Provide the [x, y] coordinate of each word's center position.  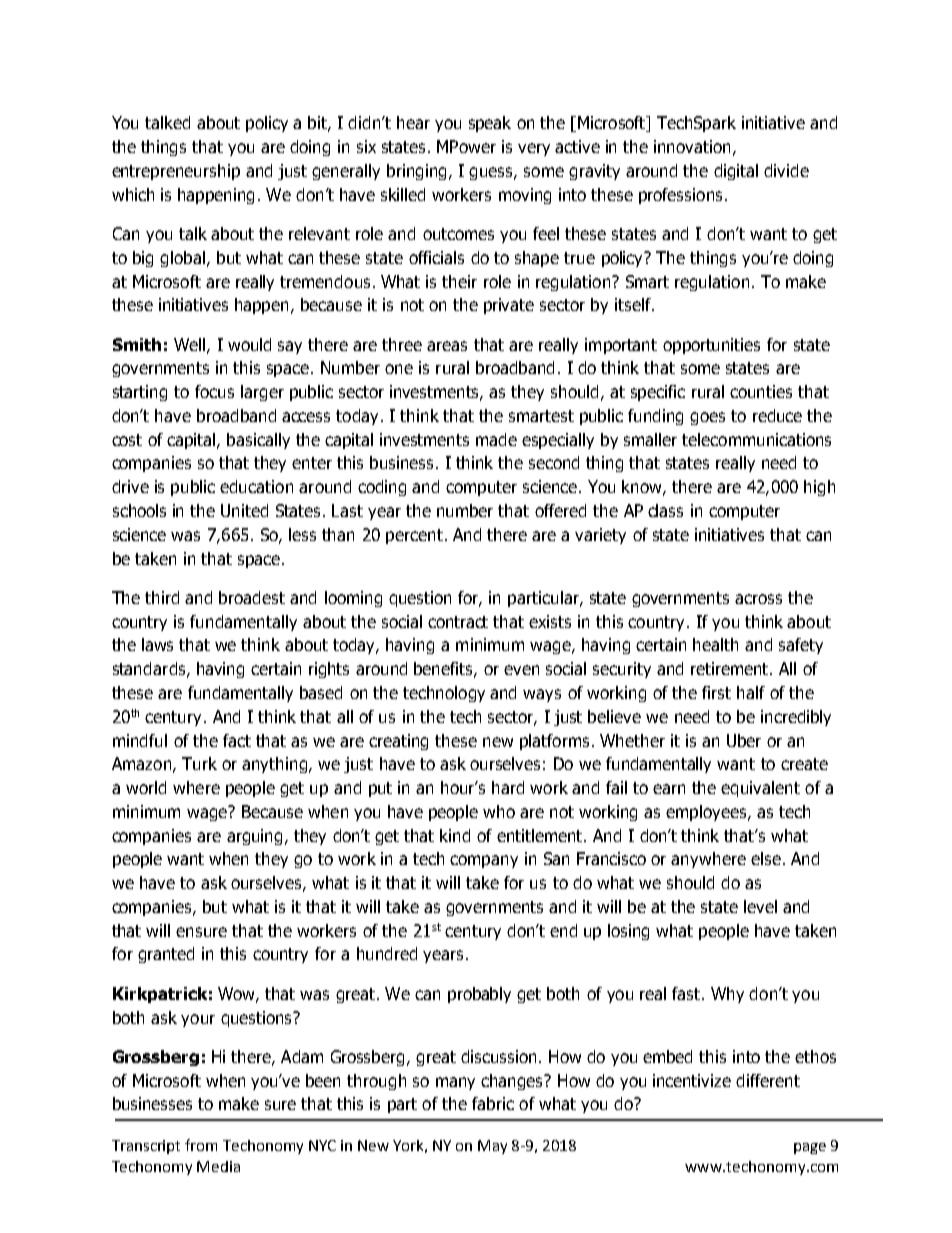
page [810, 1148]
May [492, 1147]
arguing [254, 837]
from [201, 1145]
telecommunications [756, 439]
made [496, 439]
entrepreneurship [176, 172]
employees [707, 813]
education [256, 486]
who [499, 811]
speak [490, 124]
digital [736, 172]
